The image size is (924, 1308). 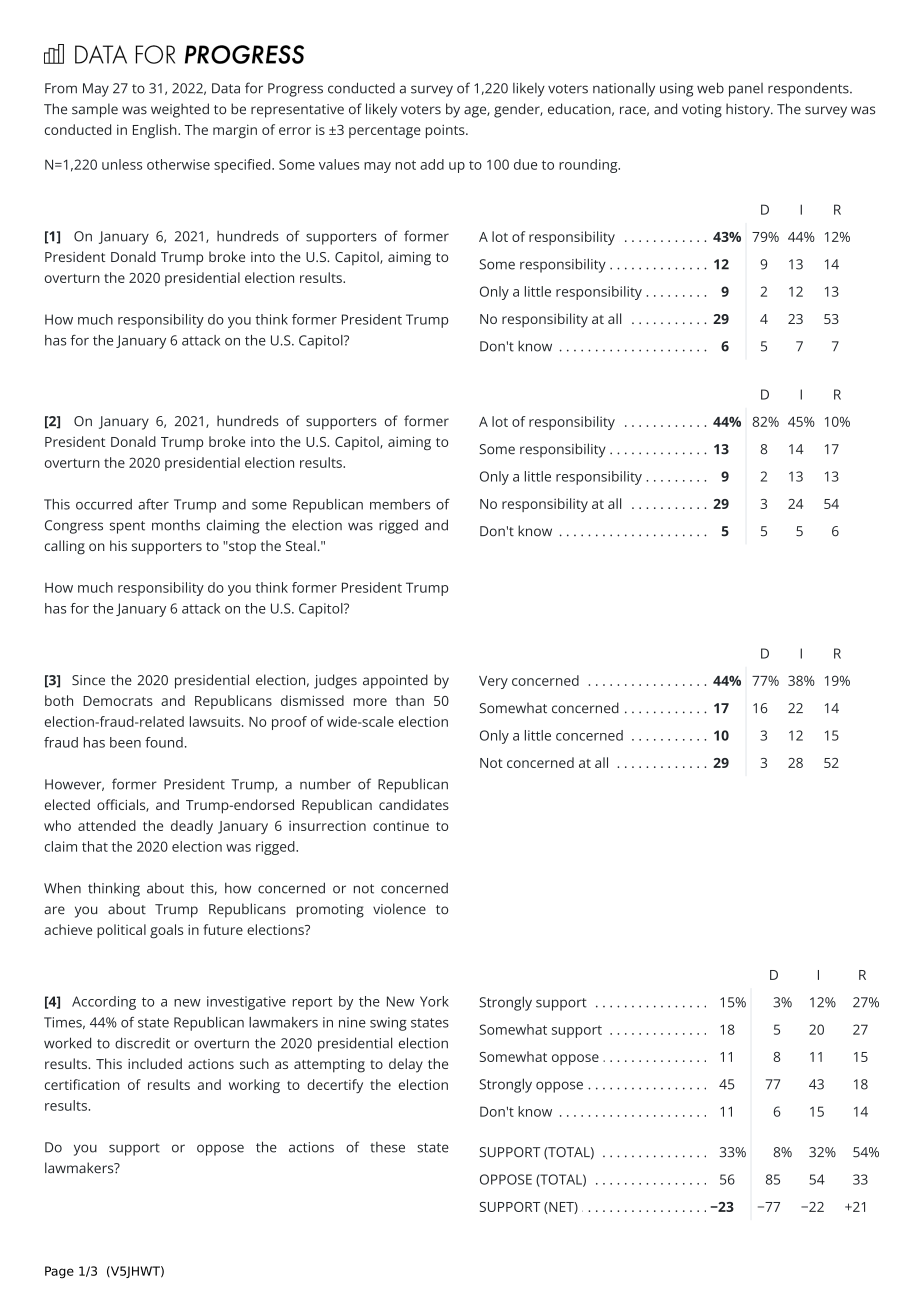 What do you see at coordinates (400, 504) in the page?
I see `members` at bounding box center [400, 504].
